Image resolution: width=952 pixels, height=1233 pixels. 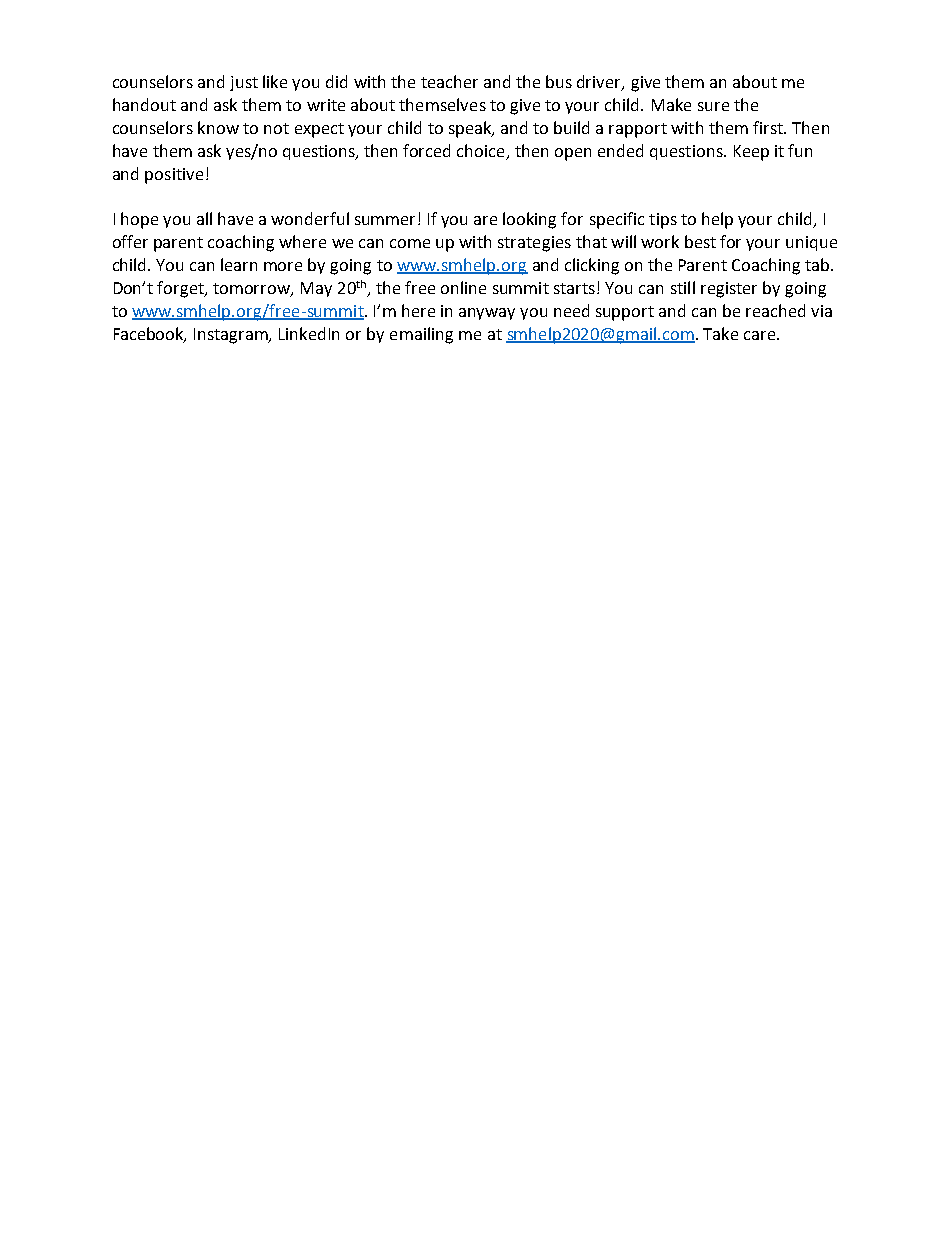 I want to click on tips, so click(x=663, y=221).
